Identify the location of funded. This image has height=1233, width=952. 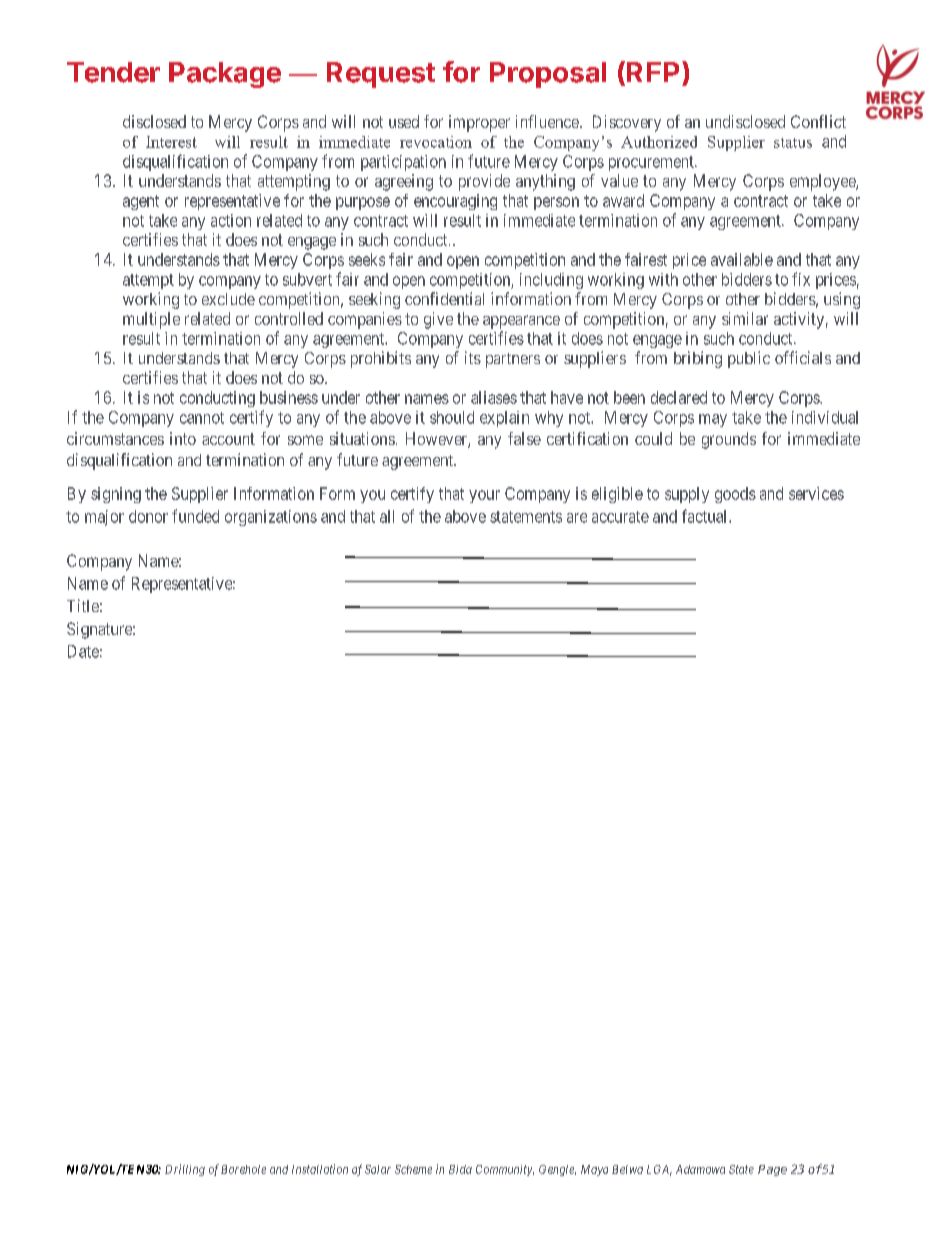
(195, 516).
